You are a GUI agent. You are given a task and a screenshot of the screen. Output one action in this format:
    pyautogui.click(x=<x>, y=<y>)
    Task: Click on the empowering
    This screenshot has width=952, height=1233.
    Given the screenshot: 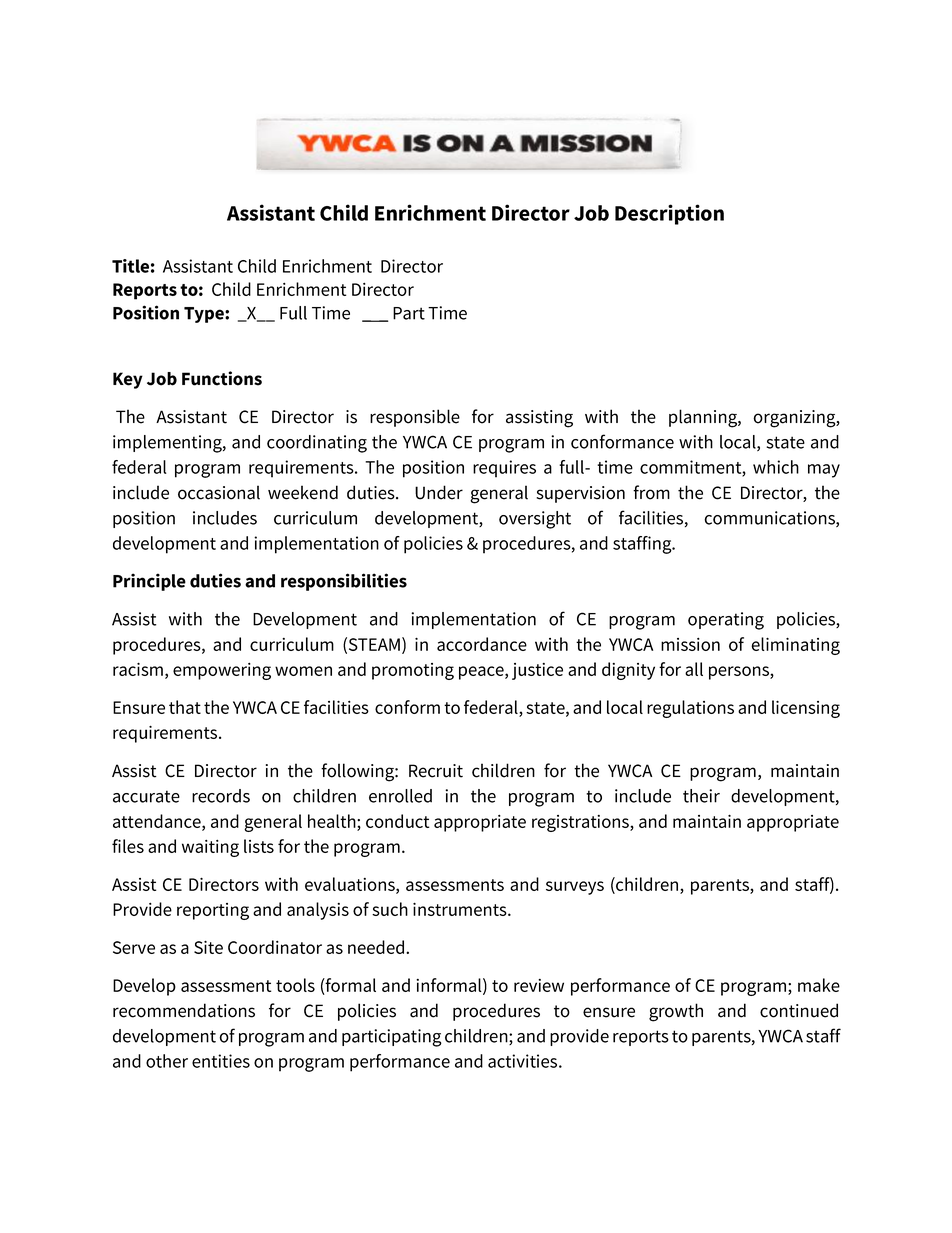 What is the action you would take?
    pyautogui.click(x=222, y=671)
